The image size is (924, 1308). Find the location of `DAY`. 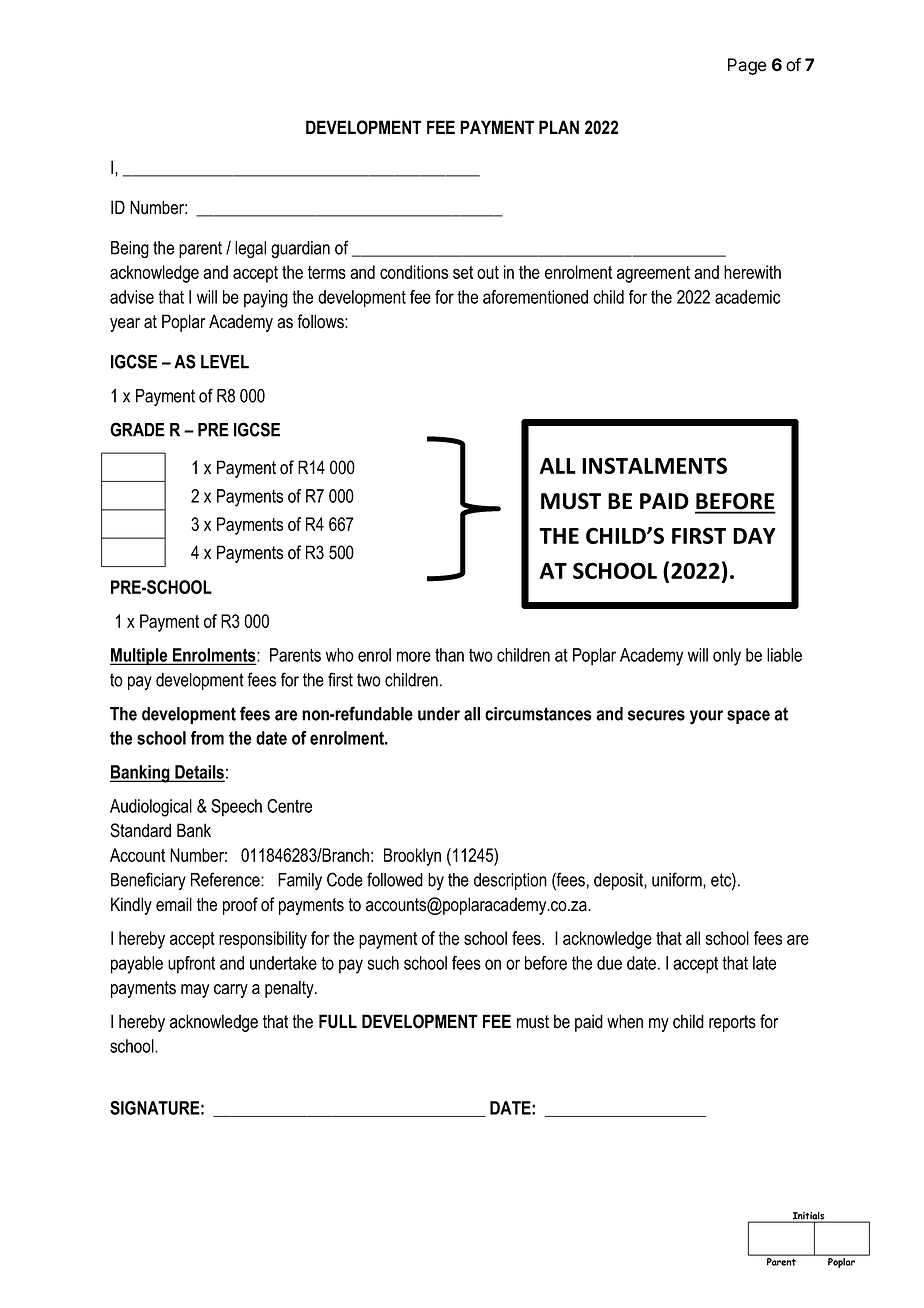

DAY is located at coordinates (754, 536).
